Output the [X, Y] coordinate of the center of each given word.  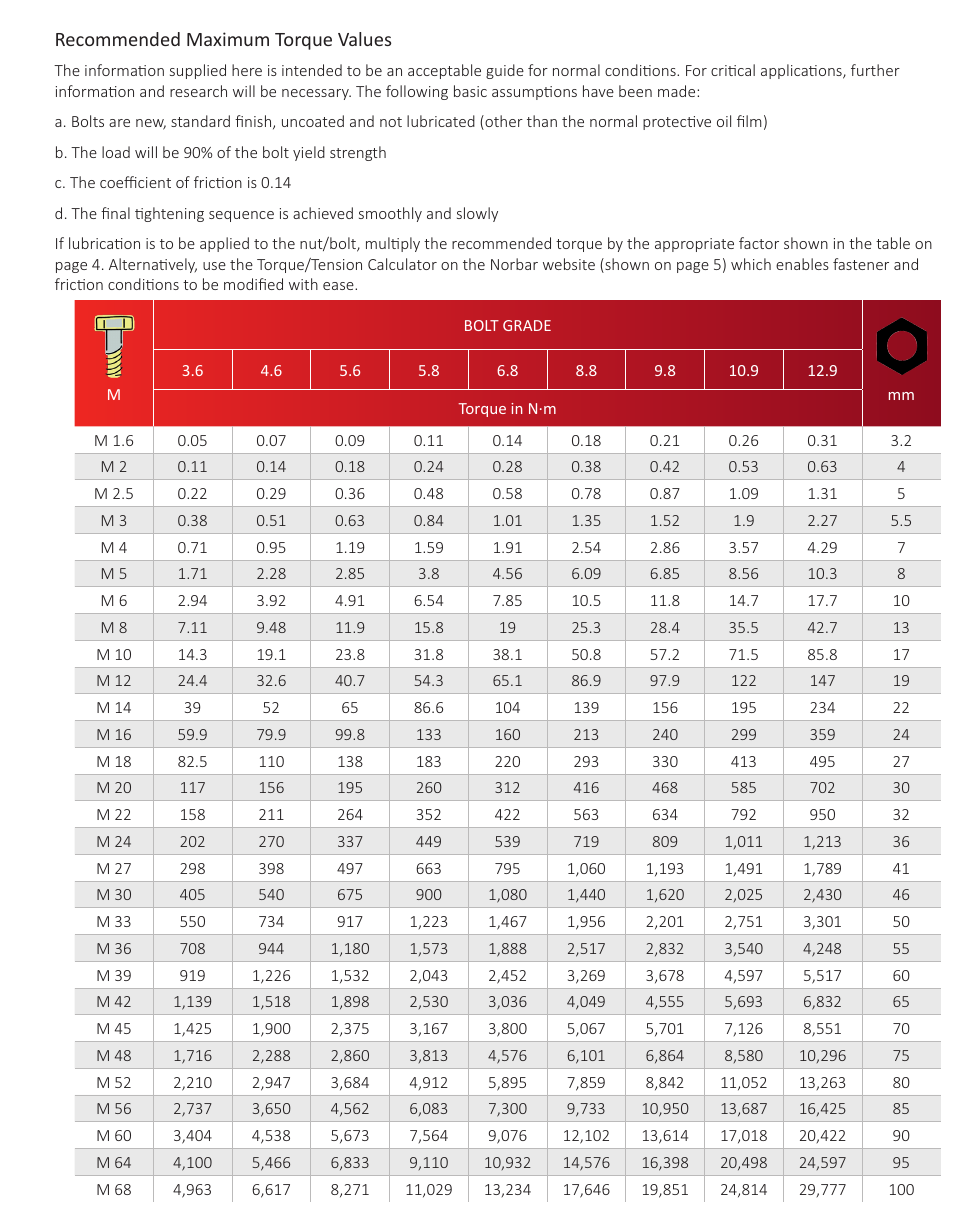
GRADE [527, 325]
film [749, 121]
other [503, 122]
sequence [241, 216]
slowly [477, 214]
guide [505, 71]
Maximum [228, 39]
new [151, 124]
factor [759, 243]
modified [253, 284]
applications [802, 71]
